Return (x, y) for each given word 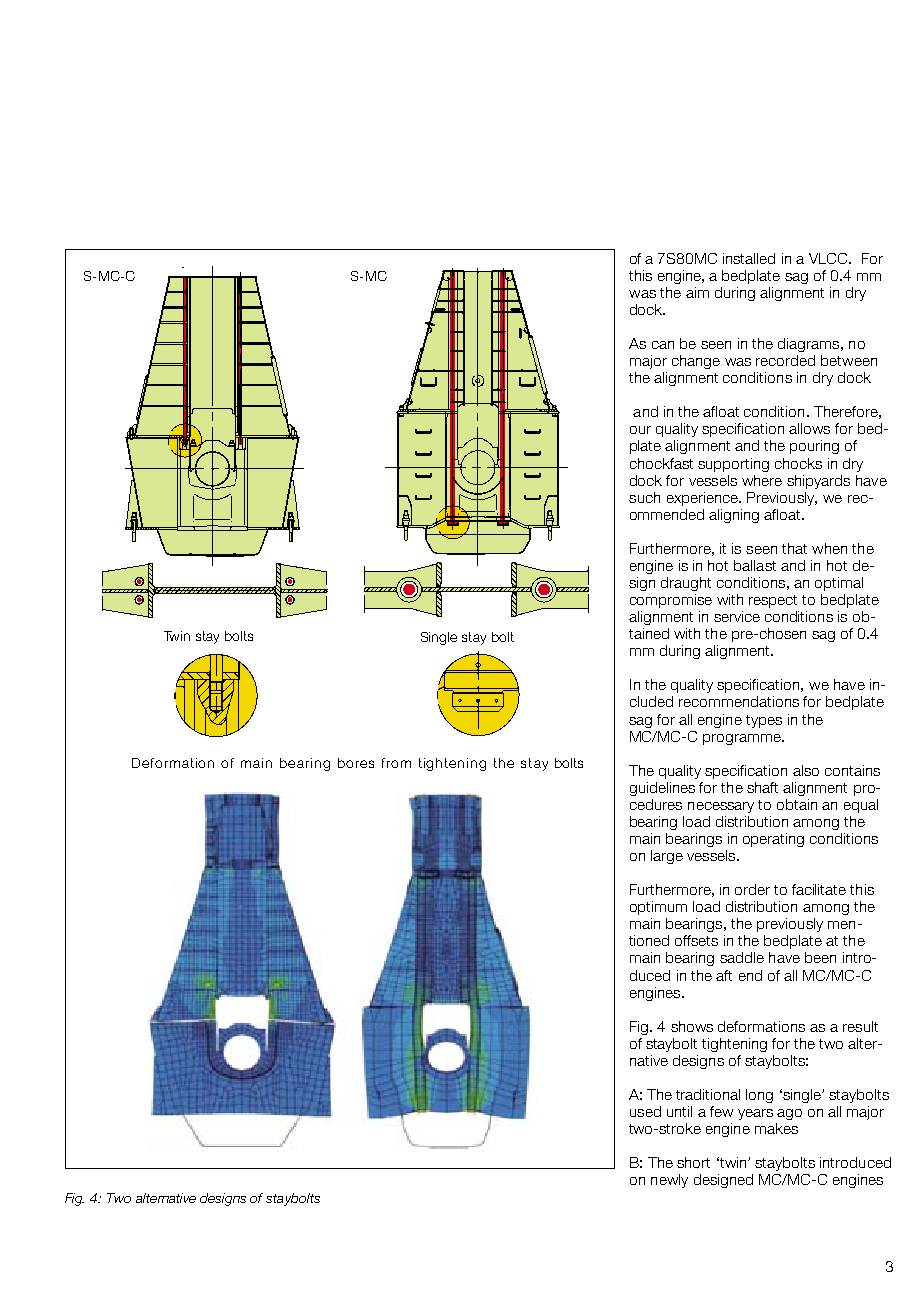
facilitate (819, 889)
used (645, 1111)
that (794, 548)
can (663, 345)
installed (749, 258)
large (667, 857)
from (396, 763)
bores (356, 763)
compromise (671, 601)
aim (697, 292)
